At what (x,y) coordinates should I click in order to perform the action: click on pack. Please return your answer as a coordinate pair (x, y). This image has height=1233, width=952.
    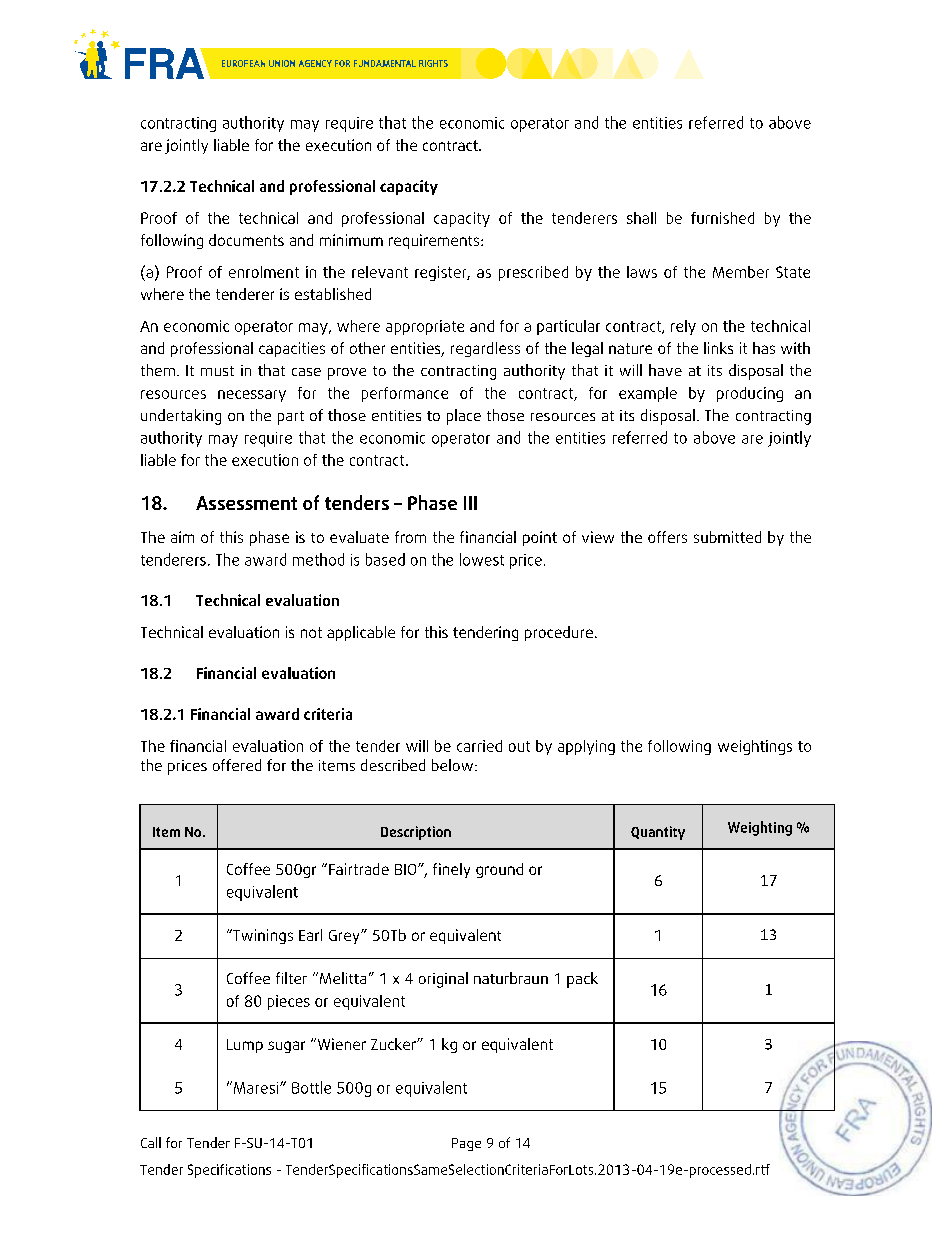
    Looking at the image, I should click on (582, 980).
